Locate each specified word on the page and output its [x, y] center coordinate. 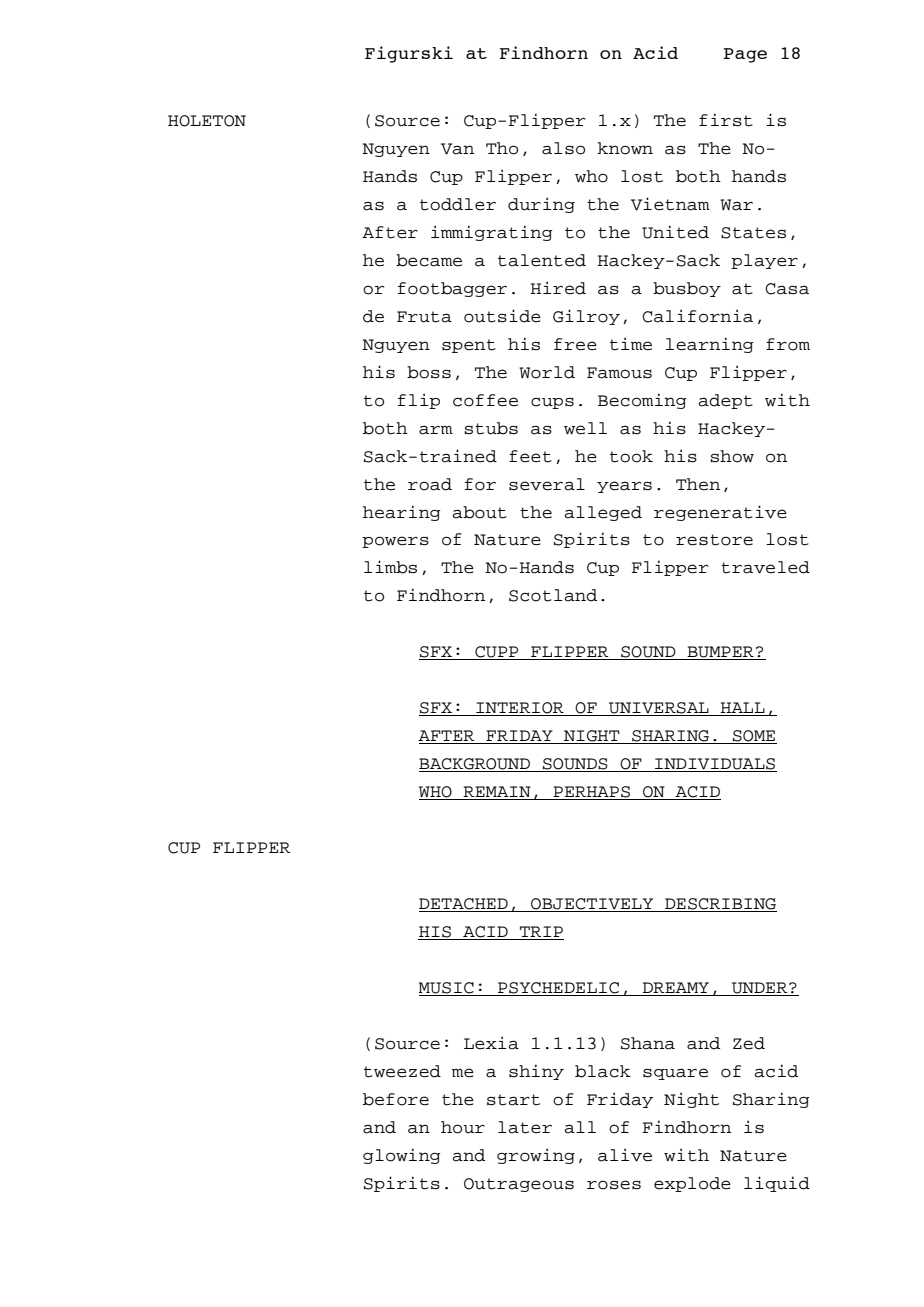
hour [463, 1127]
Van [457, 149]
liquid [777, 1184]
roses [614, 1185]
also [563, 148]
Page [745, 55]
